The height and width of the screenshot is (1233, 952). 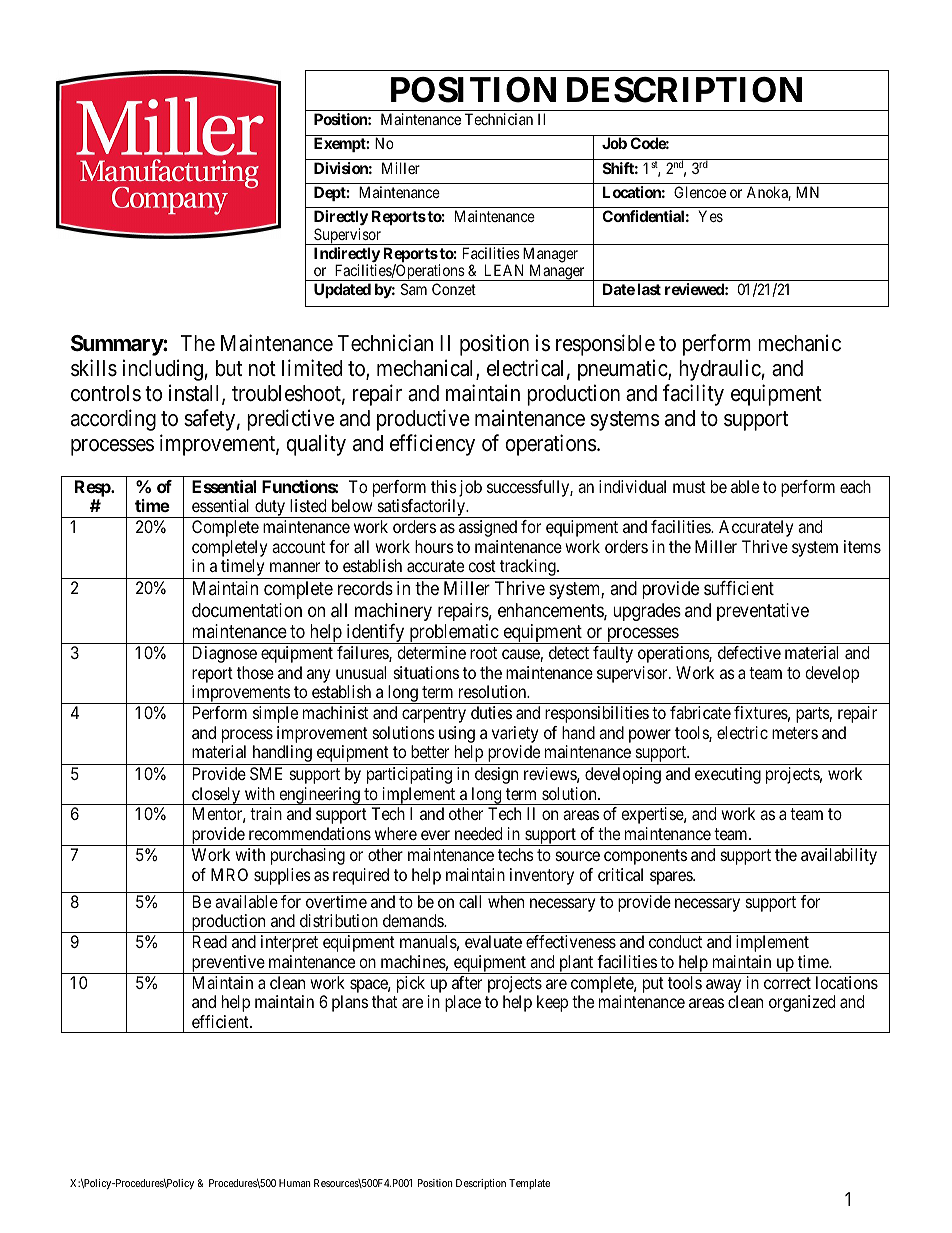 What do you see at coordinates (491, 712) in the screenshot?
I see `duties` at bounding box center [491, 712].
